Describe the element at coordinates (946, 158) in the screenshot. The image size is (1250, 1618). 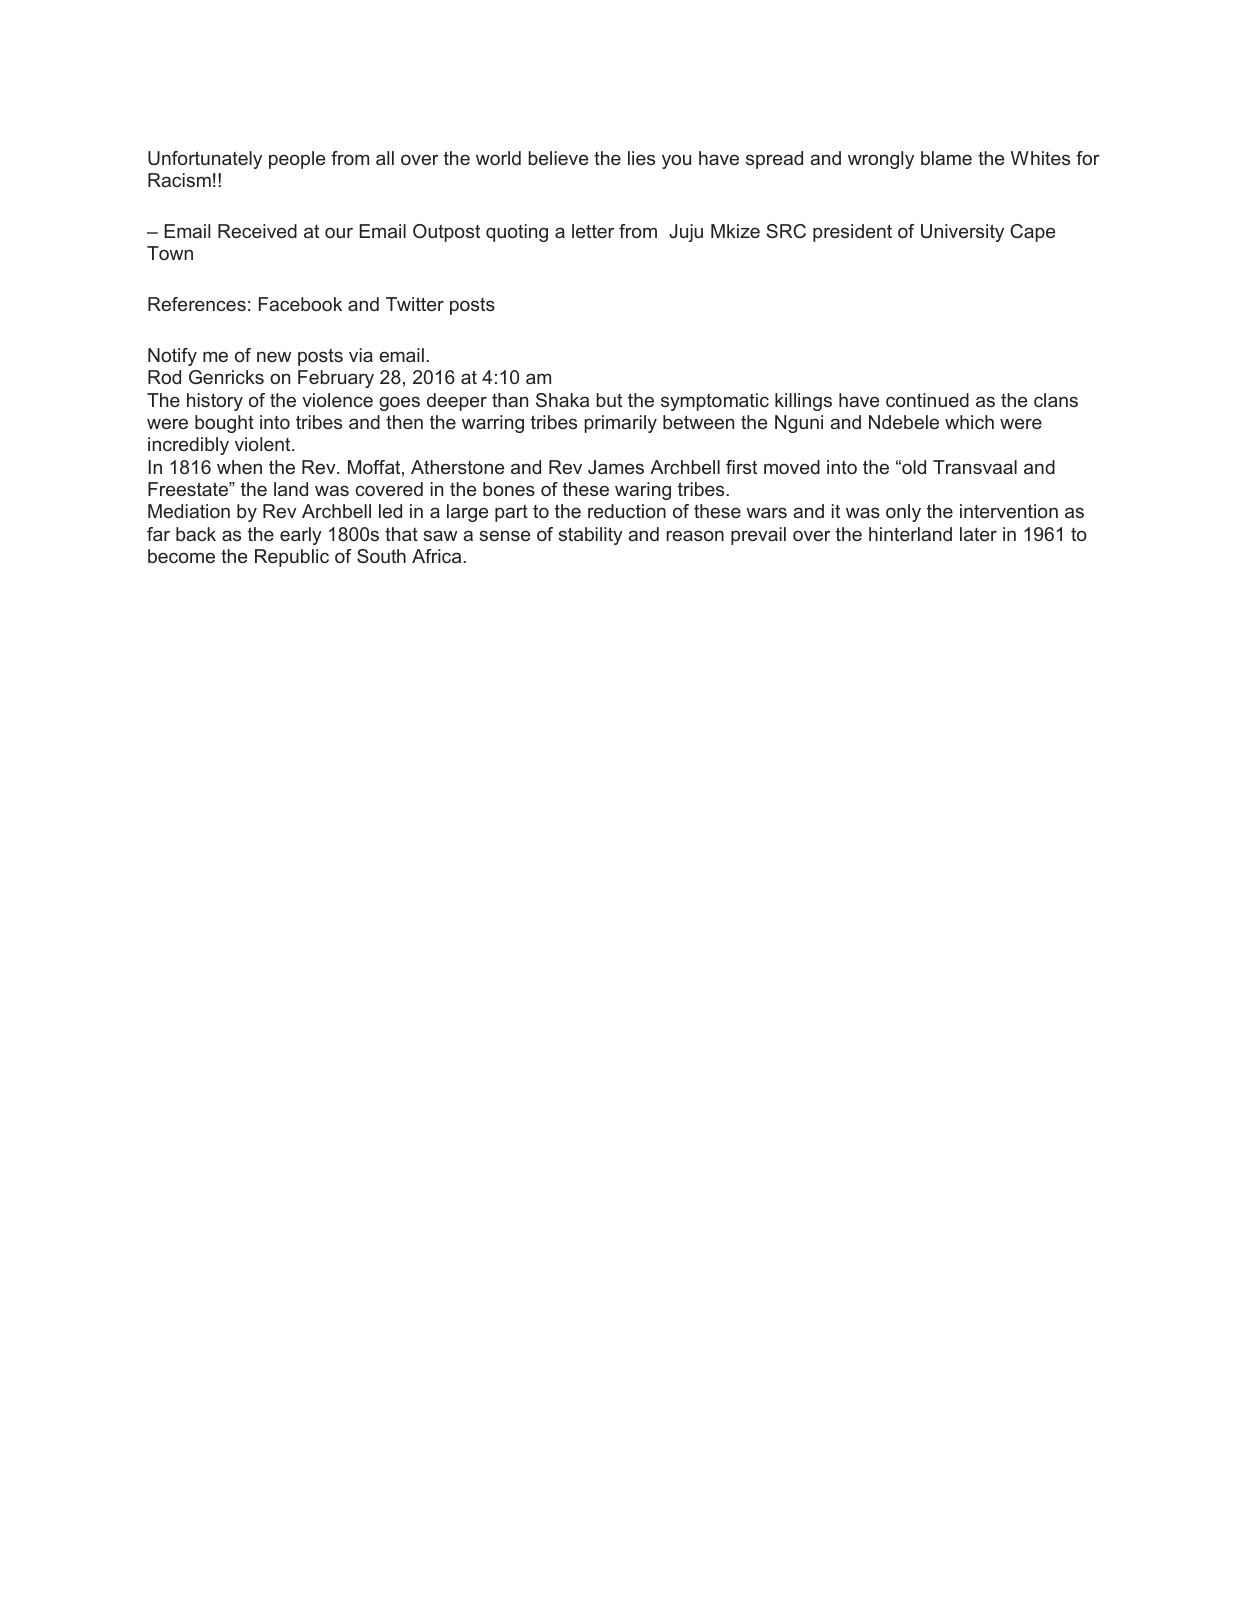
I see `blame` at that location.
